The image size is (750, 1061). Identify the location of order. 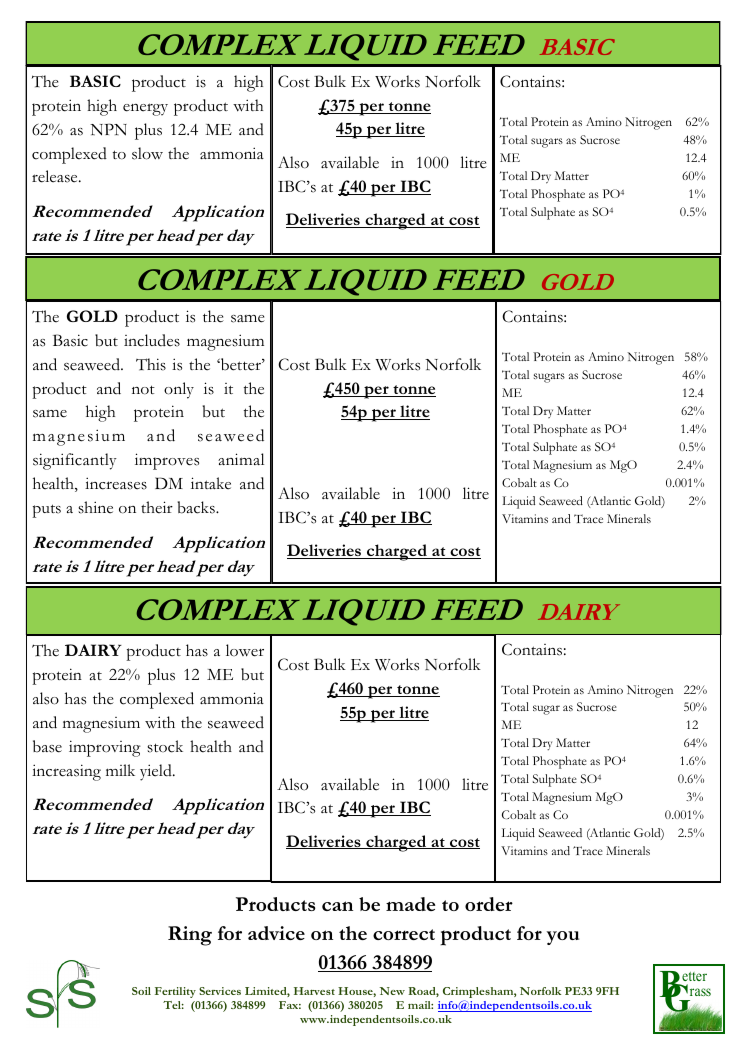
(489, 904).
